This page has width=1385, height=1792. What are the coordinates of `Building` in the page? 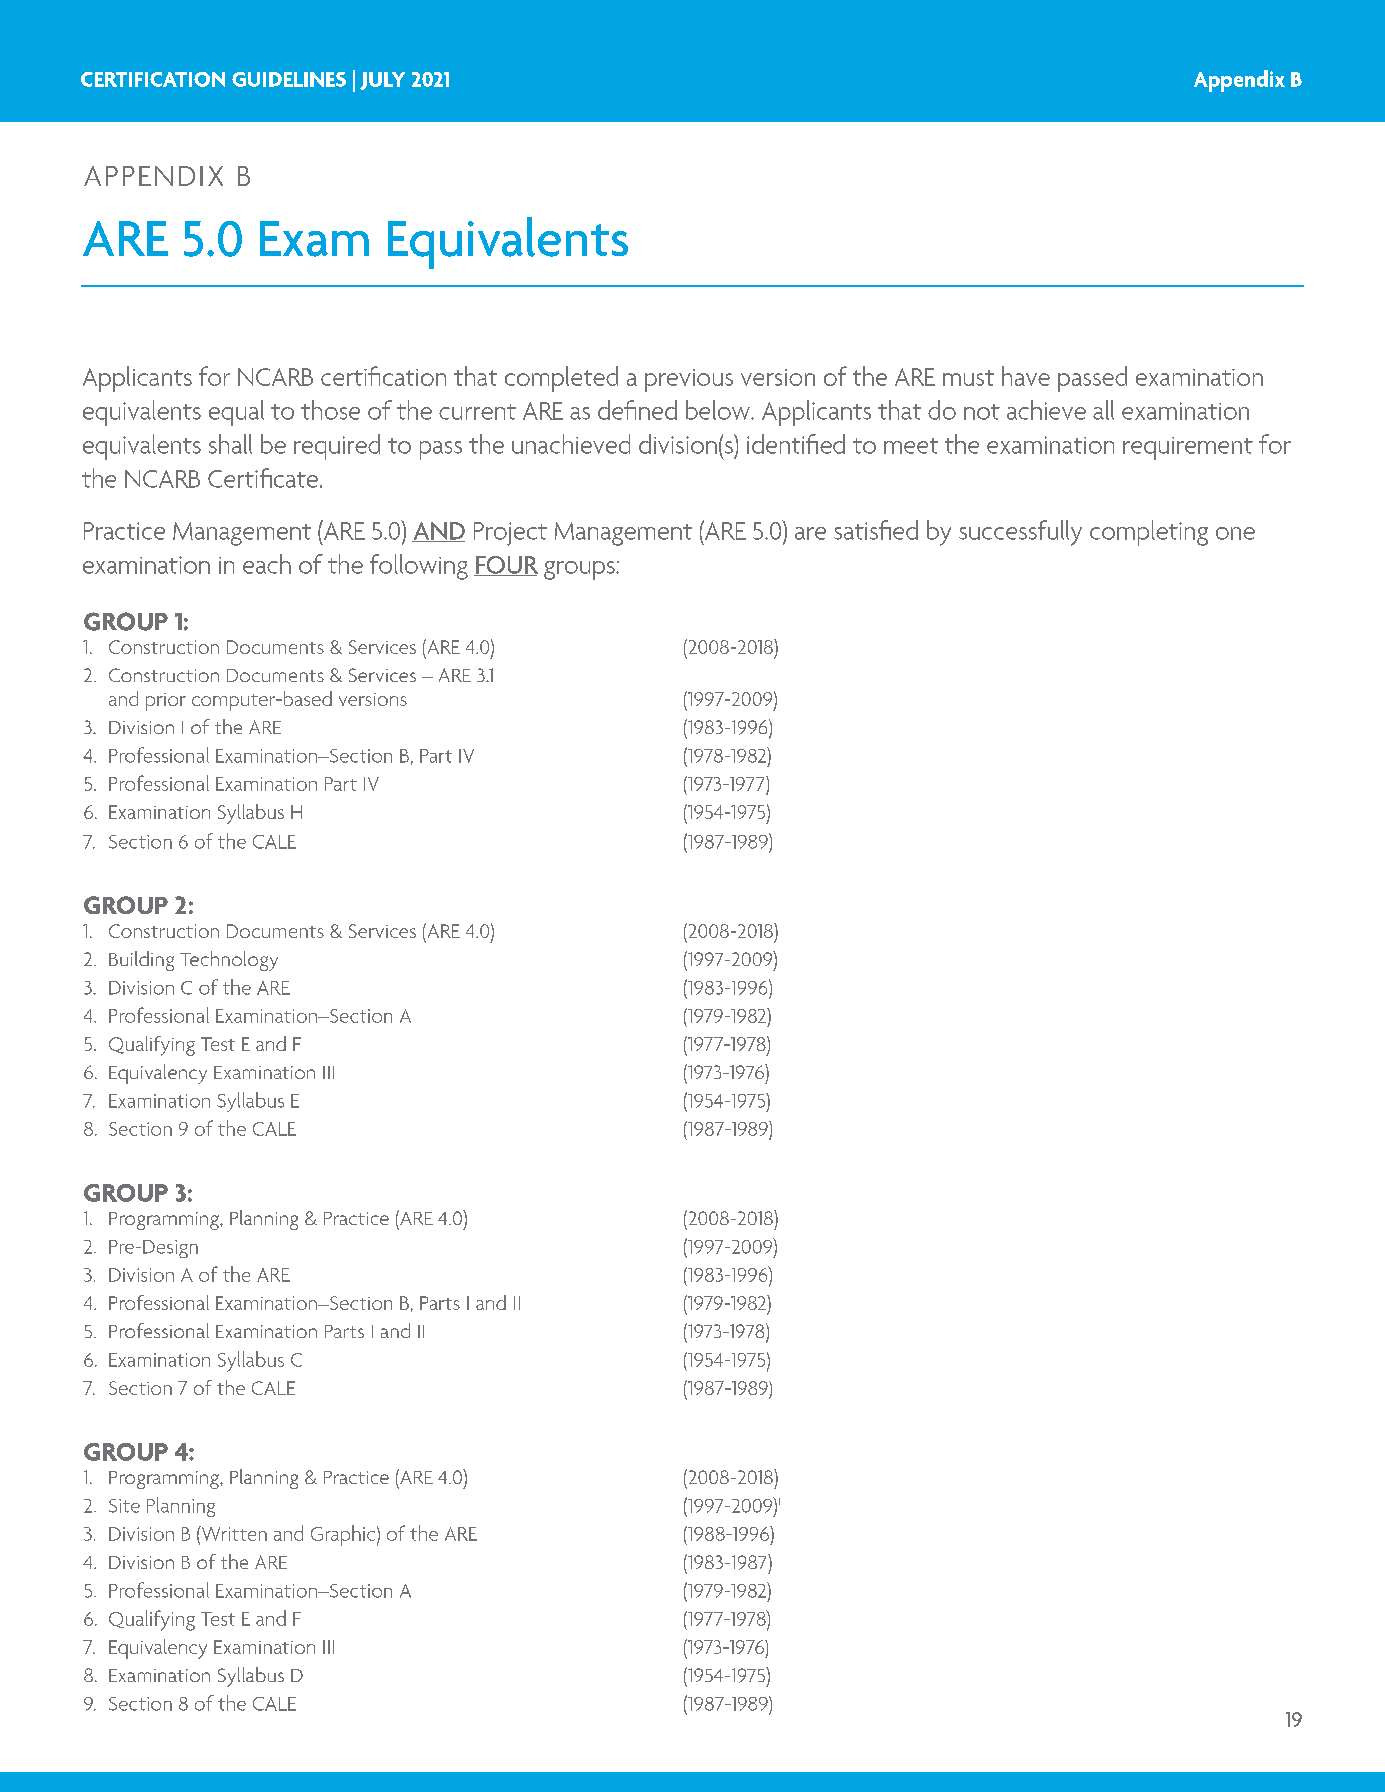 It's located at (141, 961).
